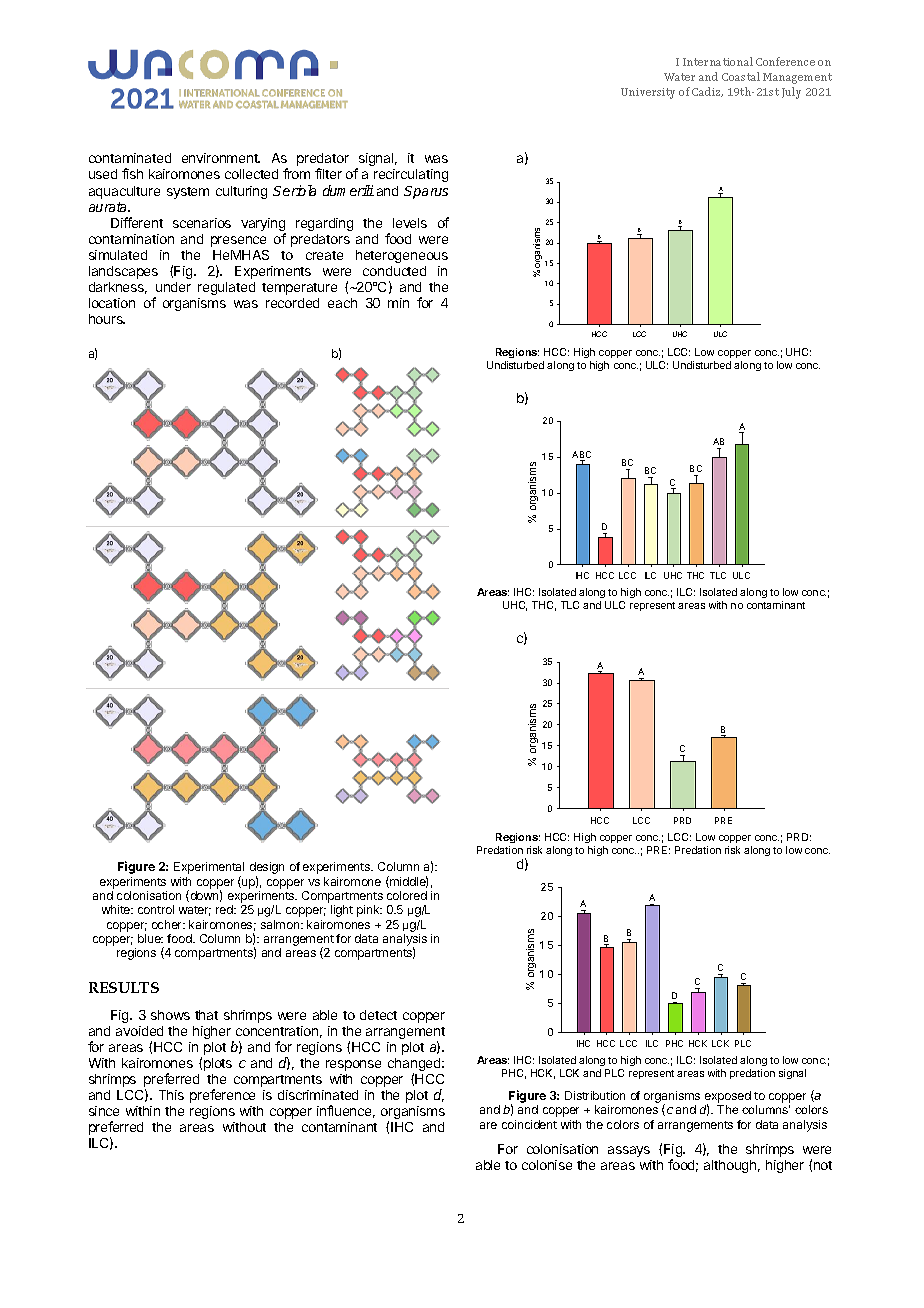  I want to click on Coastal, so click(741, 76).
